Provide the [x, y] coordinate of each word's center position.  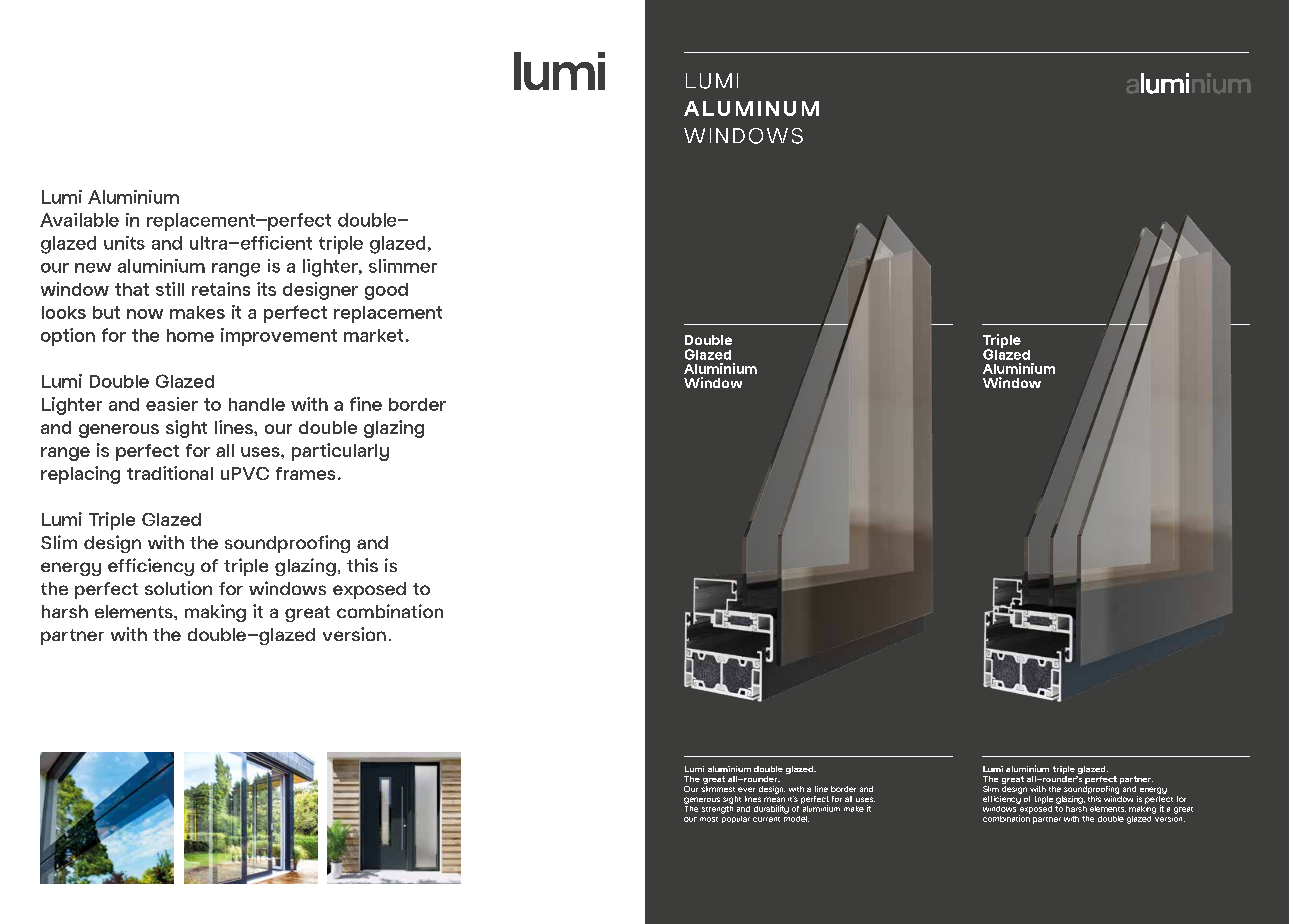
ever [746, 789]
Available [79, 220]
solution [178, 588]
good [386, 291]
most [709, 819]
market [373, 335]
